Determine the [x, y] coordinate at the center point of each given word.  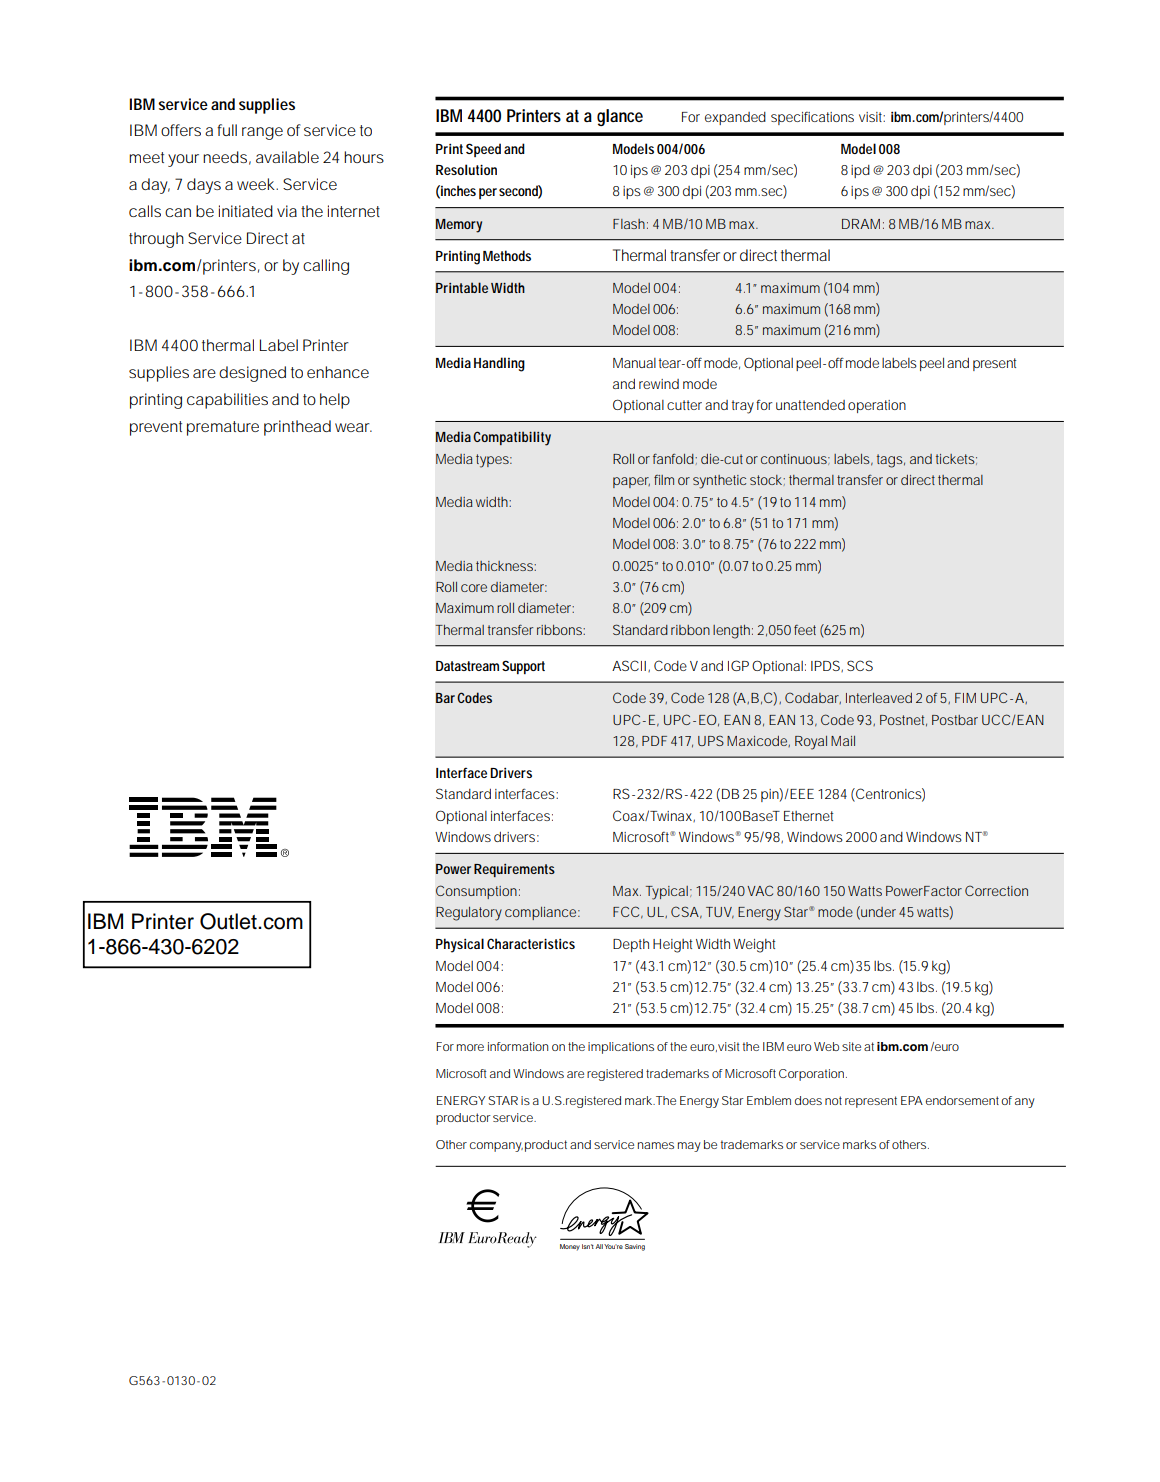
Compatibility [512, 438]
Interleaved [879, 698]
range [262, 133]
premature [223, 428]
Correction [996, 890]
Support [523, 667]
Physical [460, 945]
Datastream [467, 666]
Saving [635, 1247]
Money [570, 1247]
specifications [812, 118]
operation [877, 406]
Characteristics [531, 943]
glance [620, 117]
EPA [912, 1100]
